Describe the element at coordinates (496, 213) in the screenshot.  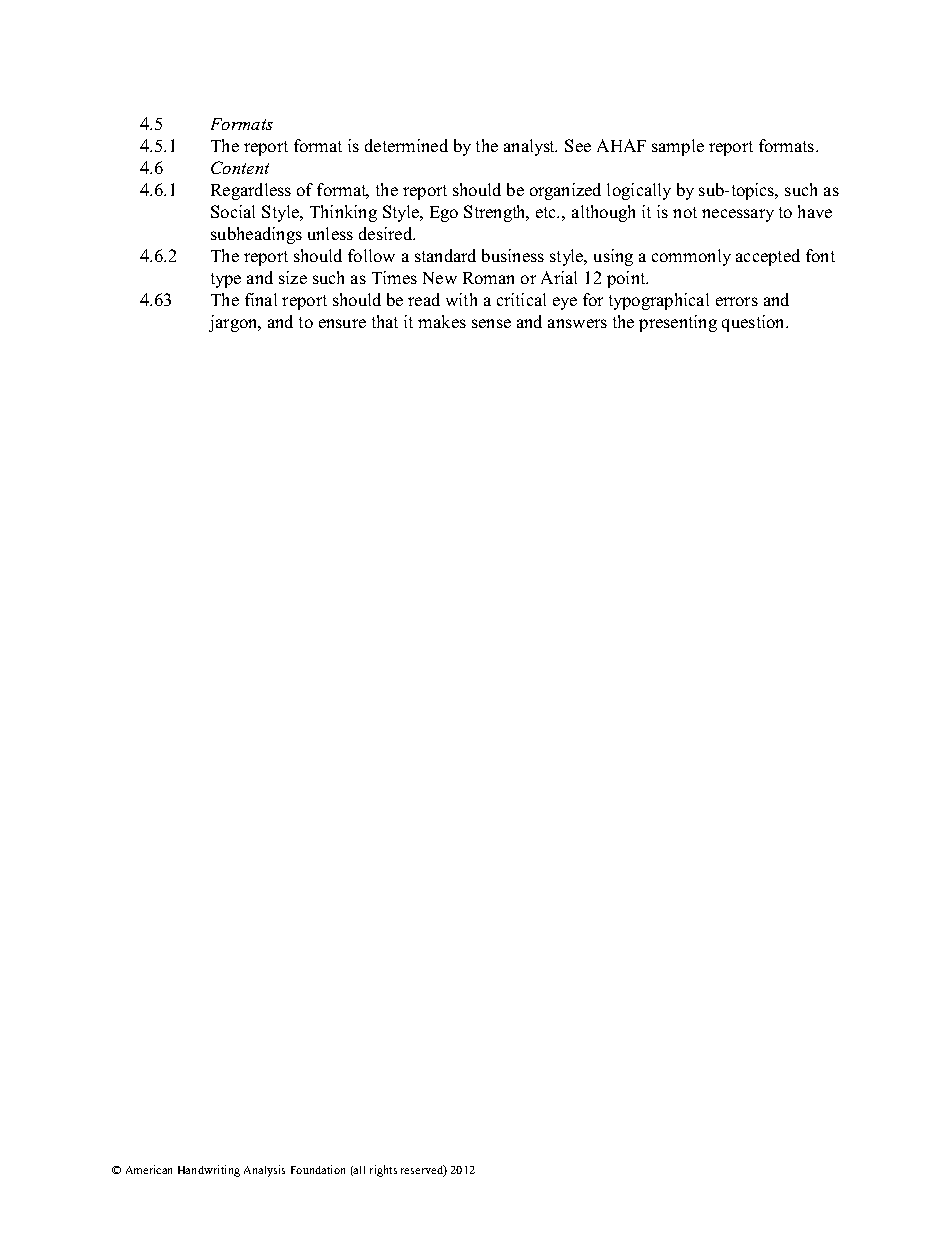
I see `Strength` at that location.
